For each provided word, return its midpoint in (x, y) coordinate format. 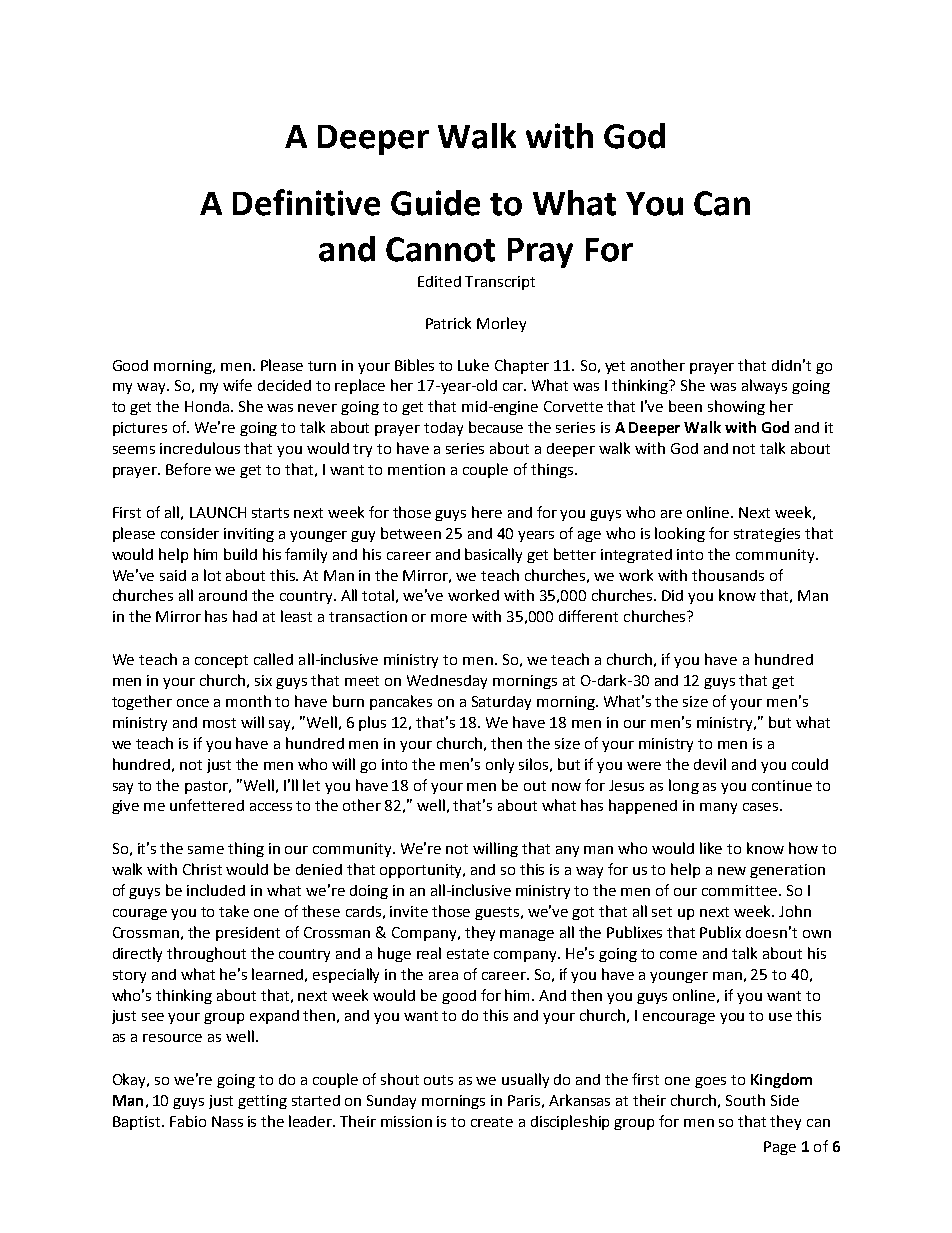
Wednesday (447, 682)
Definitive (306, 202)
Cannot (440, 249)
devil (710, 764)
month (248, 701)
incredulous (200, 448)
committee (741, 890)
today (443, 429)
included (216, 890)
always (764, 386)
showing (736, 407)
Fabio (188, 1121)
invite (409, 911)
